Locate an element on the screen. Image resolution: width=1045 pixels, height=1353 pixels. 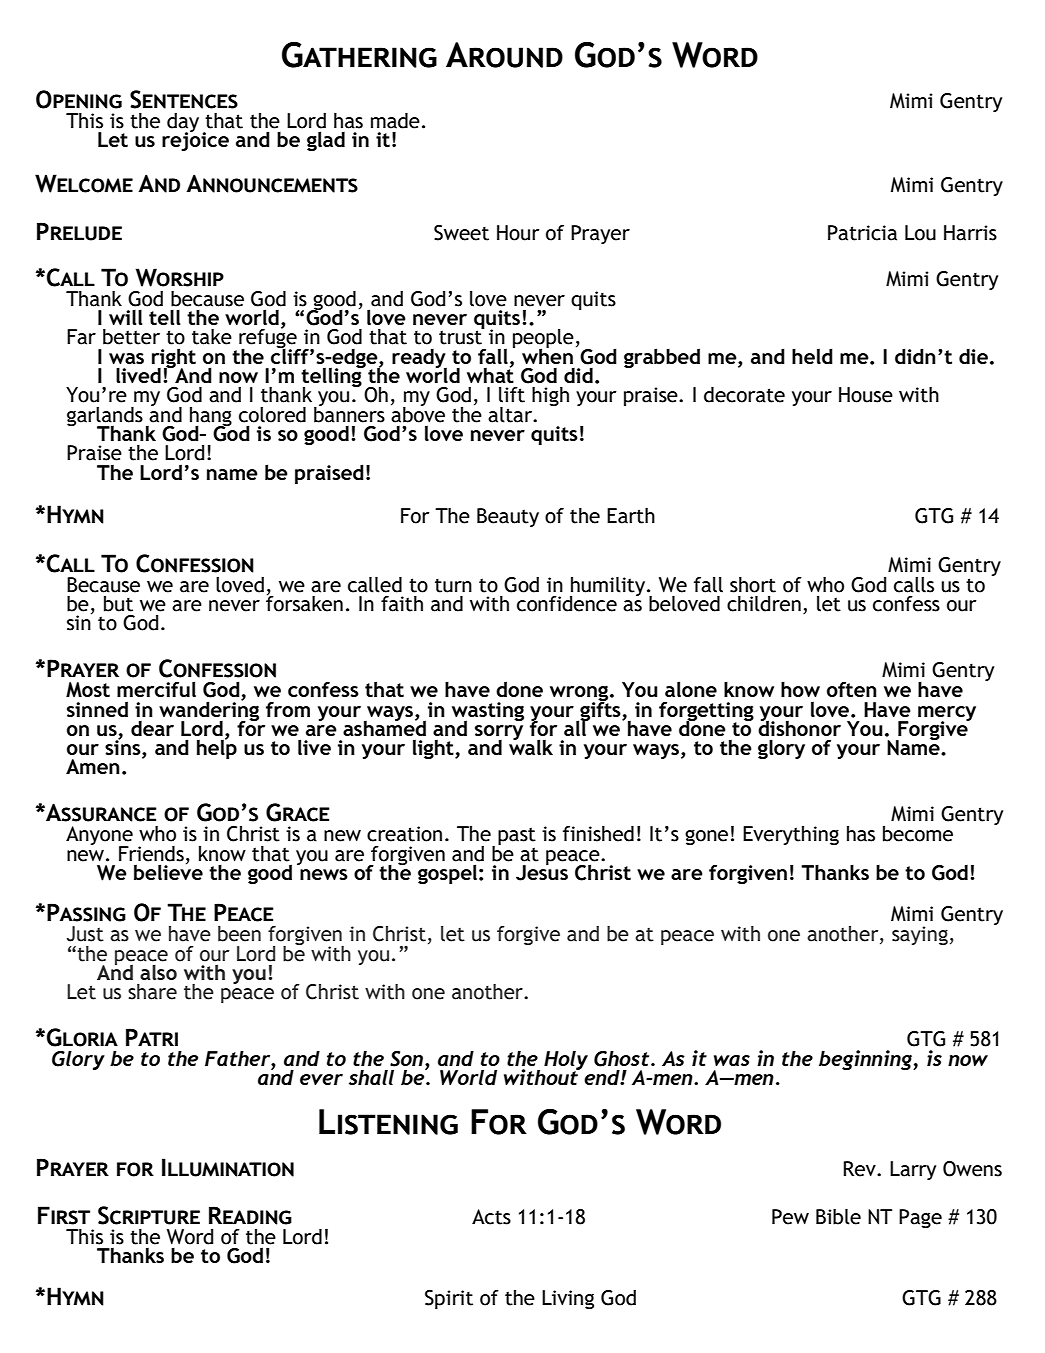
Bible is located at coordinates (838, 1217).
